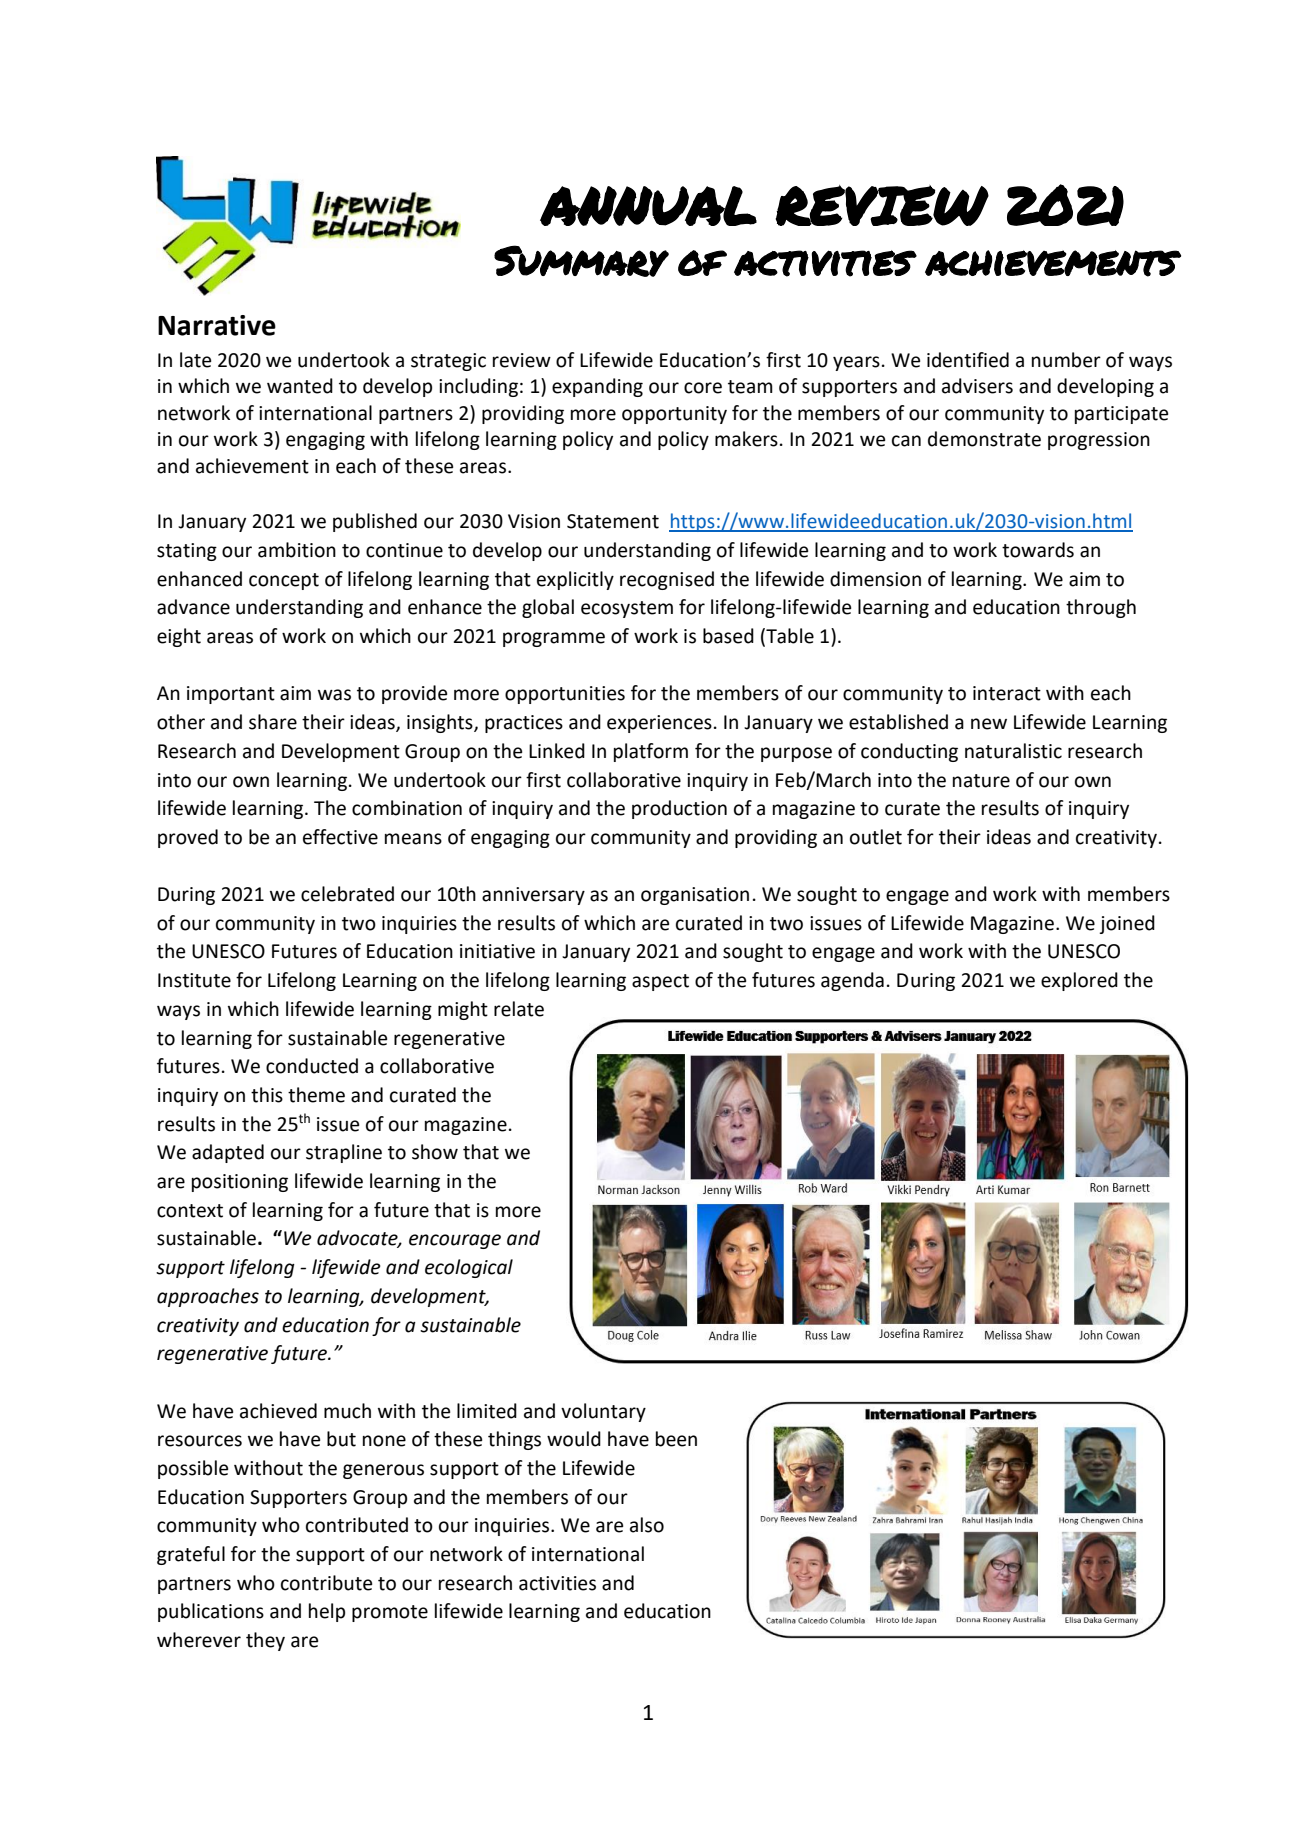 The height and width of the document is (1833, 1296). What do you see at coordinates (217, 325) in the document?
I see `Narrative` at bounding box center [217, 325].
